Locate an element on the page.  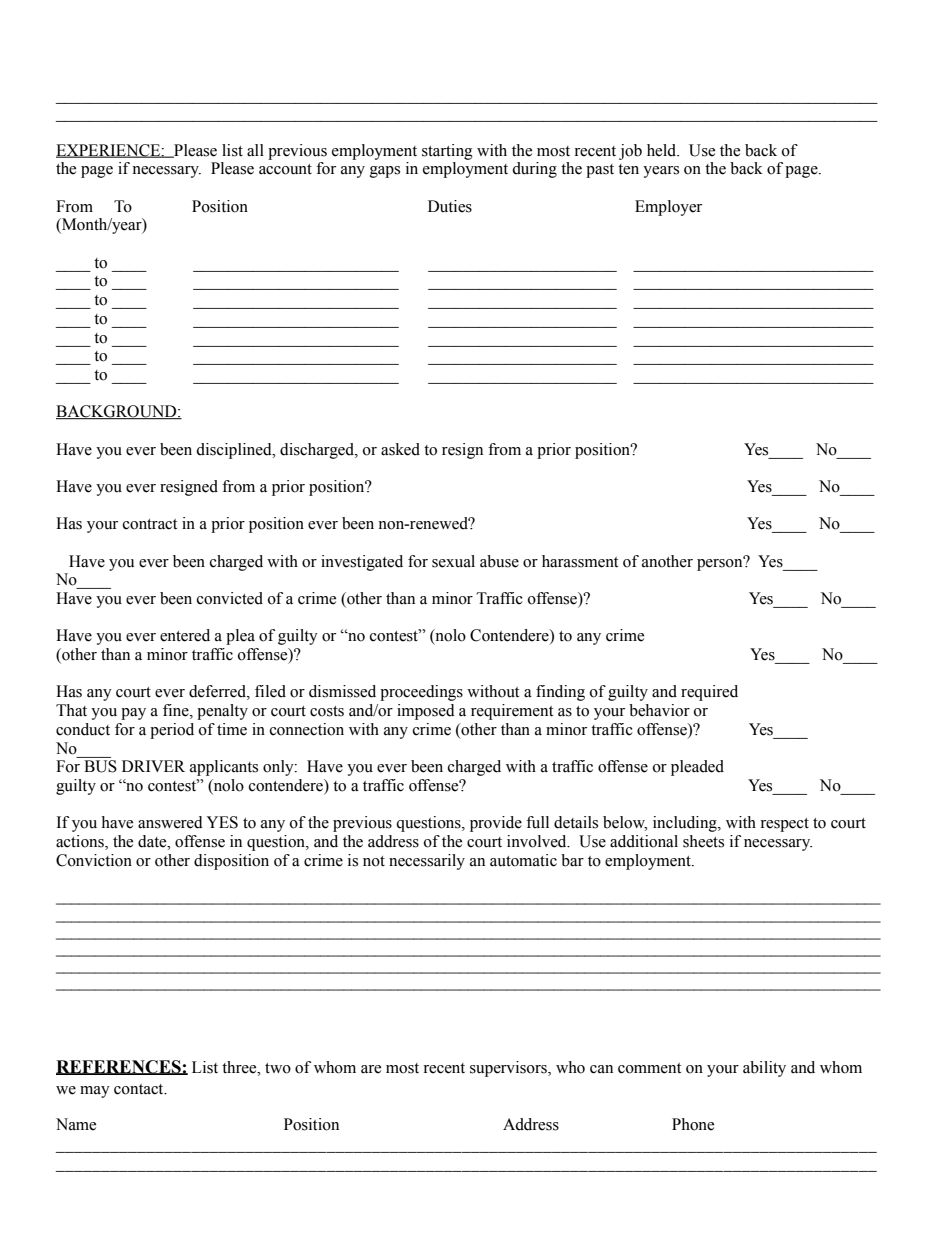
asked is located at coordinates (400, 449).
